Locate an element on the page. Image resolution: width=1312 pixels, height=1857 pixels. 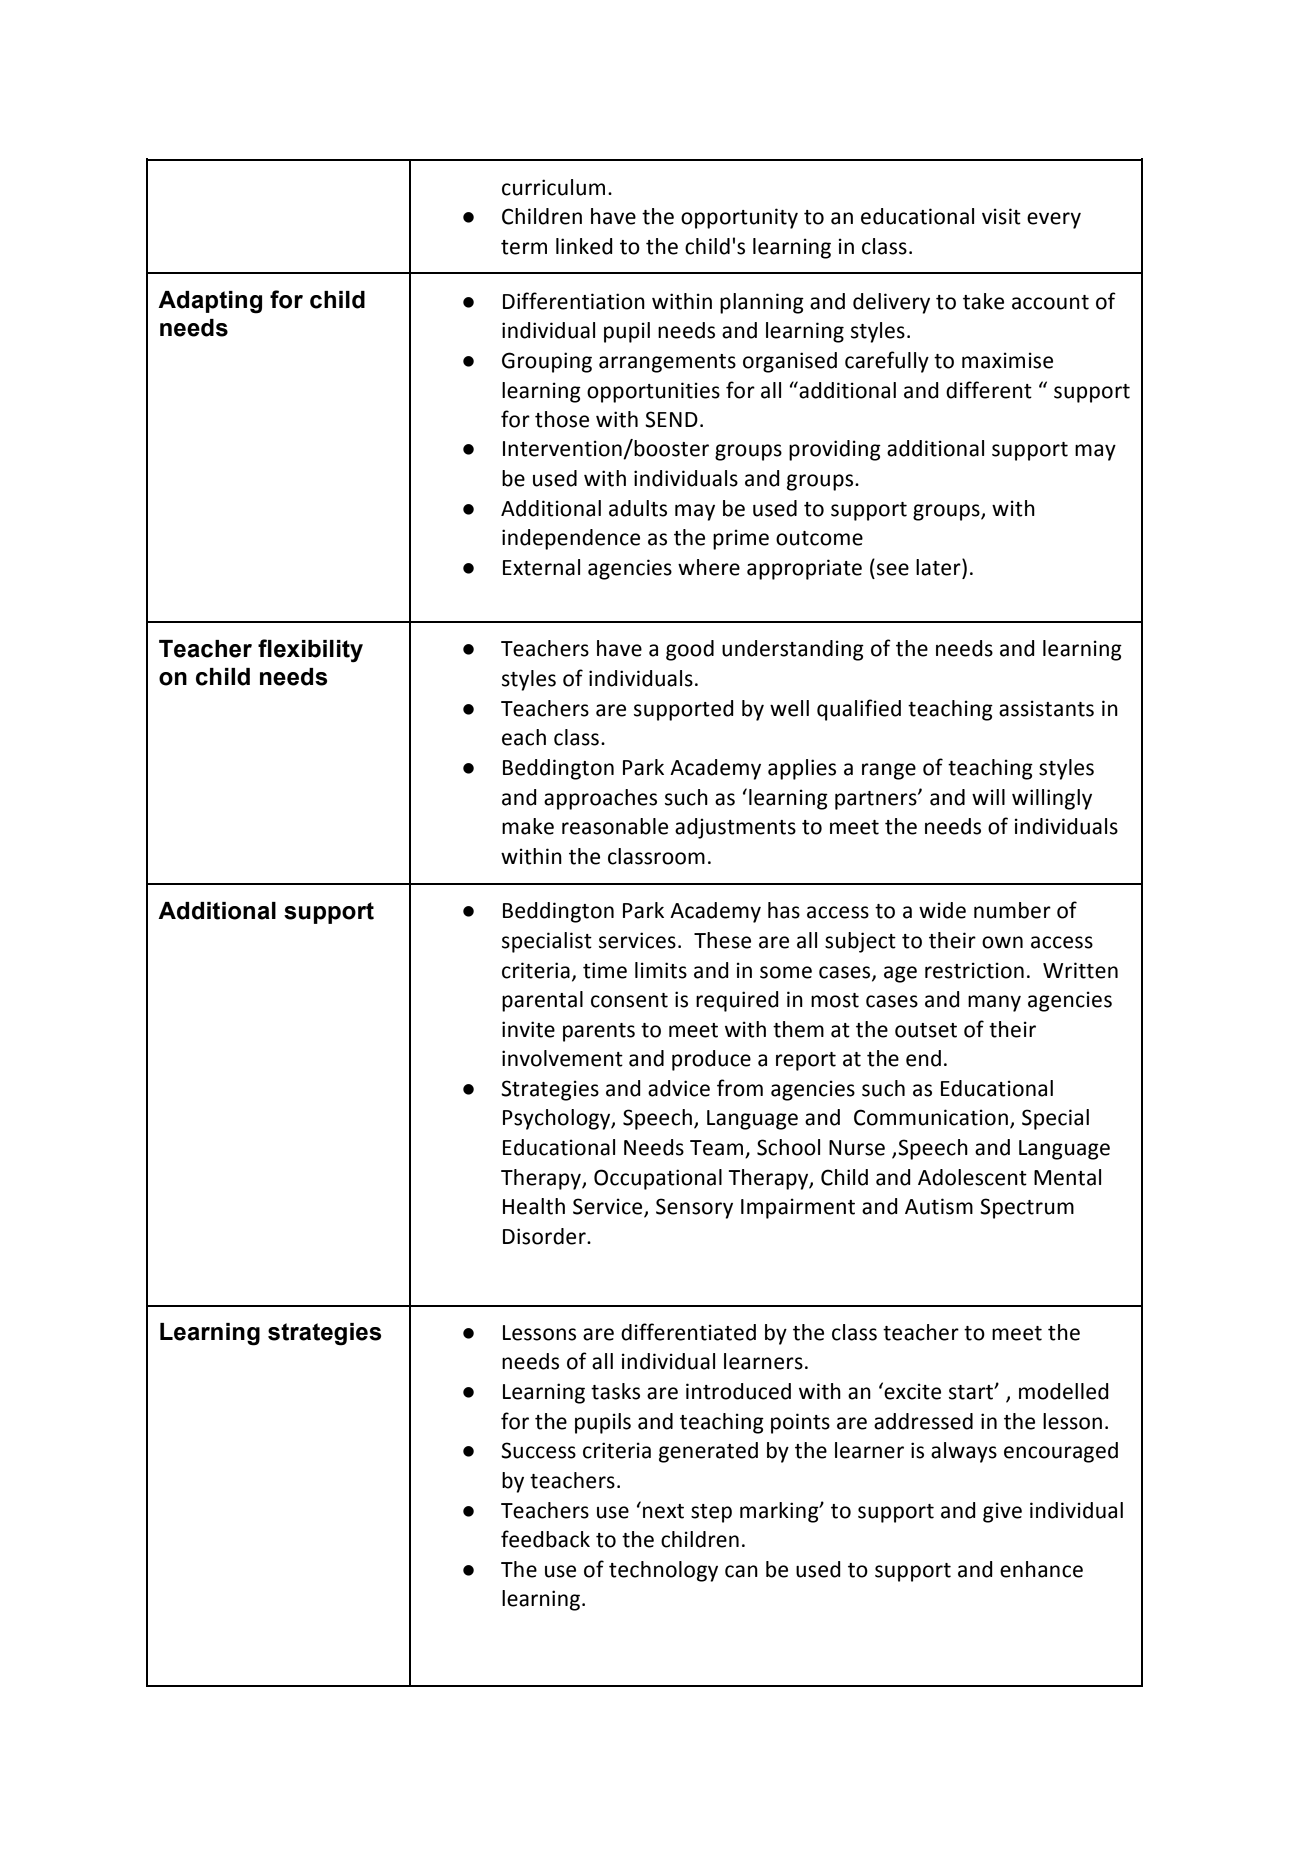
linked is located at coordinates (584, 246).
